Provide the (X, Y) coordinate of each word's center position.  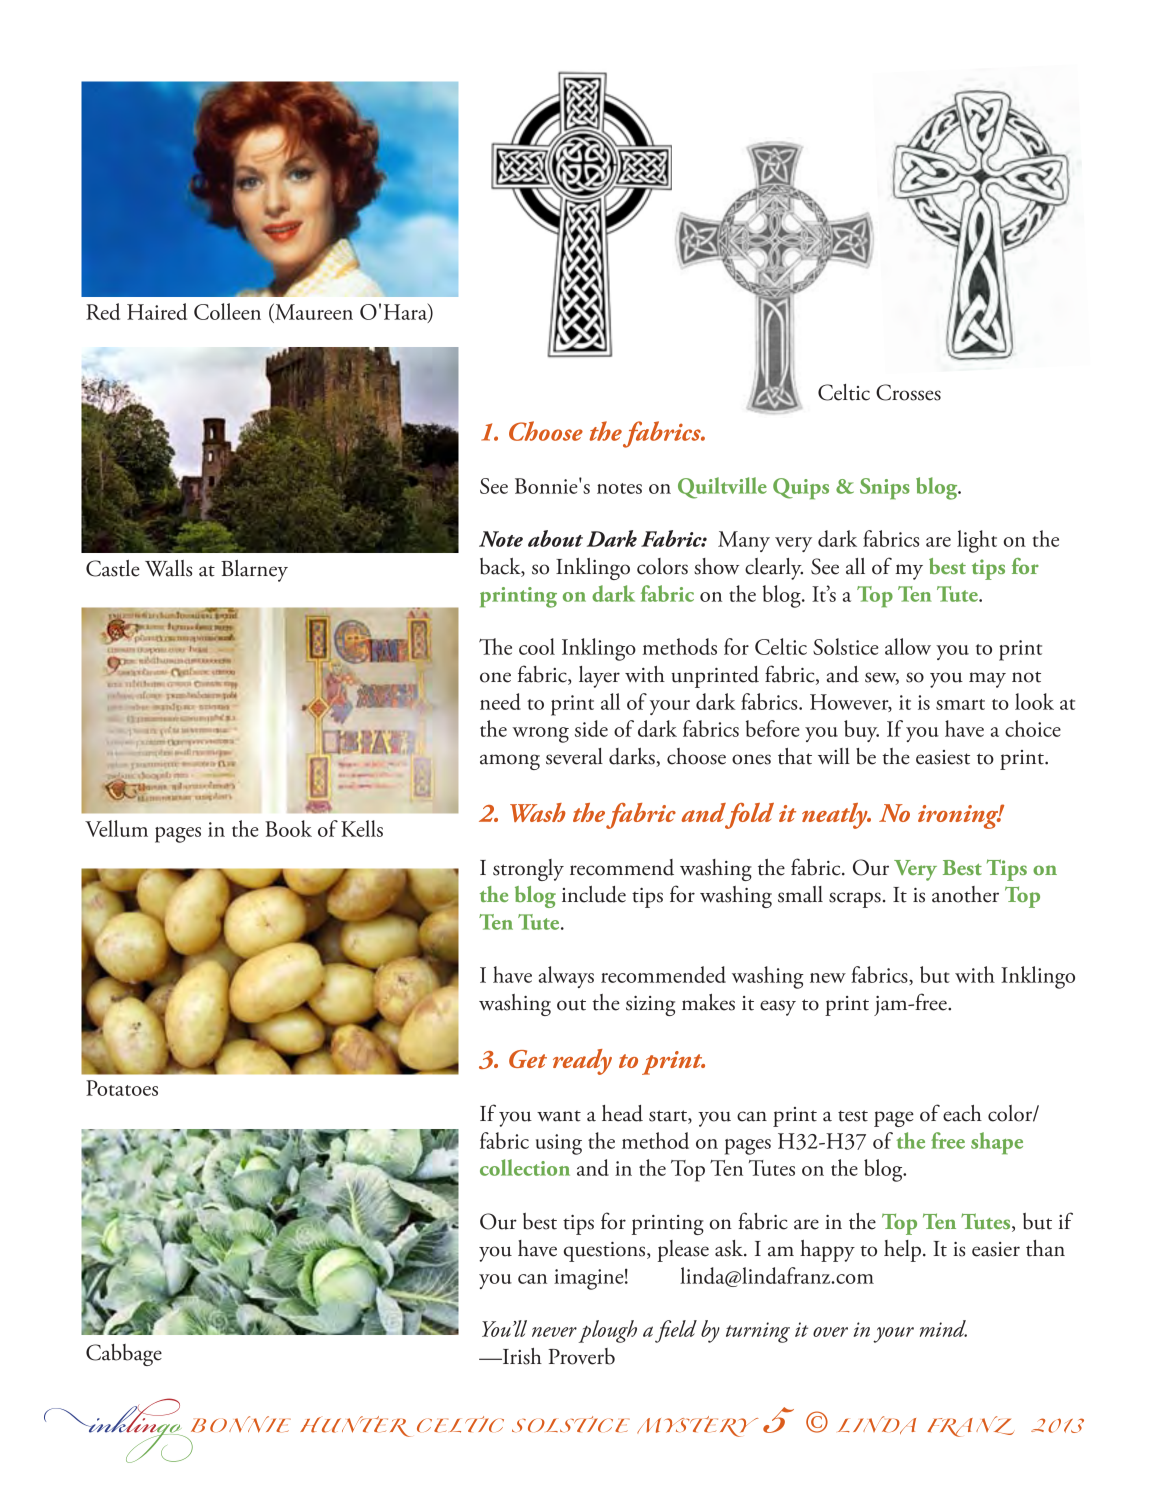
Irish (521, 1356)
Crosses (908, 392)
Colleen (227, 311)
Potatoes (122, 1088)
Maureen (313, 311)
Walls (168, 568)
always (566, 977)
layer (599, 677)
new (828, 978)
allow (908, 646)
